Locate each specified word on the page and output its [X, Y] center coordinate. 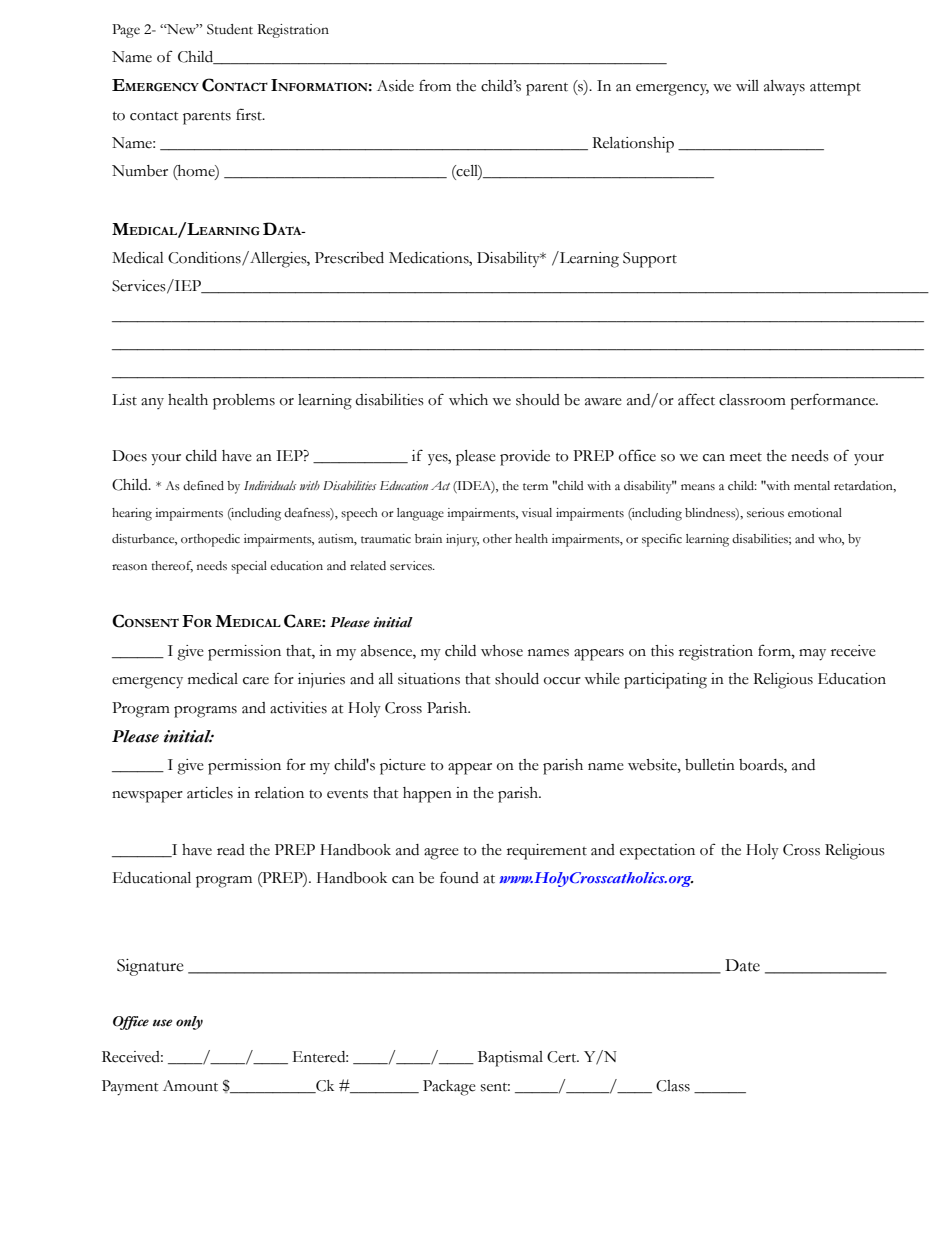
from [435, 85]
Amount [190, 1086]
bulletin [710, 765]
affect [696, 399]
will [747, 85]
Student [230, 29]
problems [244, 402]
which [468, 400]
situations [429, 679]
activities [298, 708]
